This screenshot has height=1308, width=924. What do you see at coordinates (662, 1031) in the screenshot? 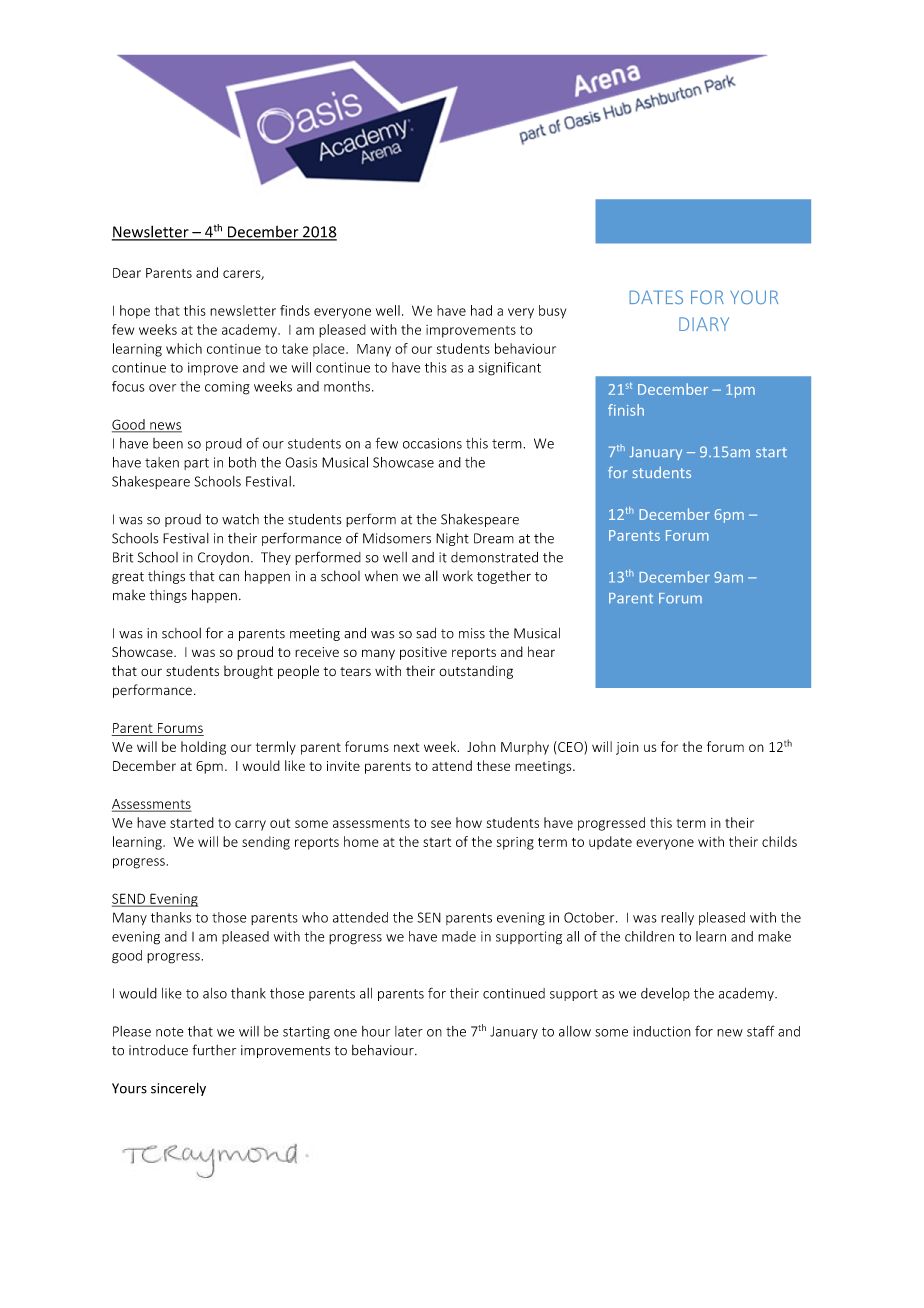
I see `induction` at bounding box center [662, 1031].
